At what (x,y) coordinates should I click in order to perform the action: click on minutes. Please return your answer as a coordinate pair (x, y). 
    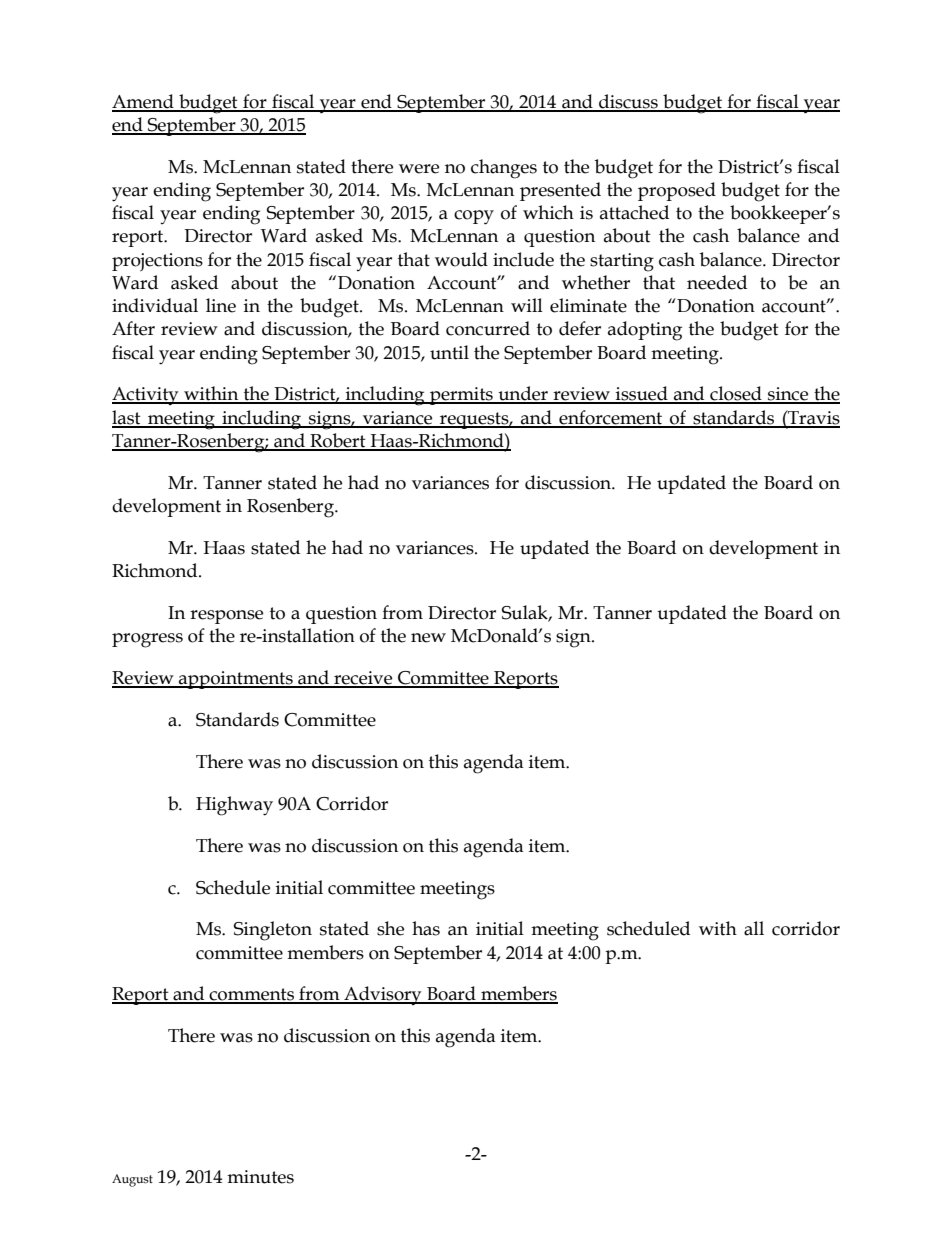
    Looking at the image, I should click on (260, 1177).
